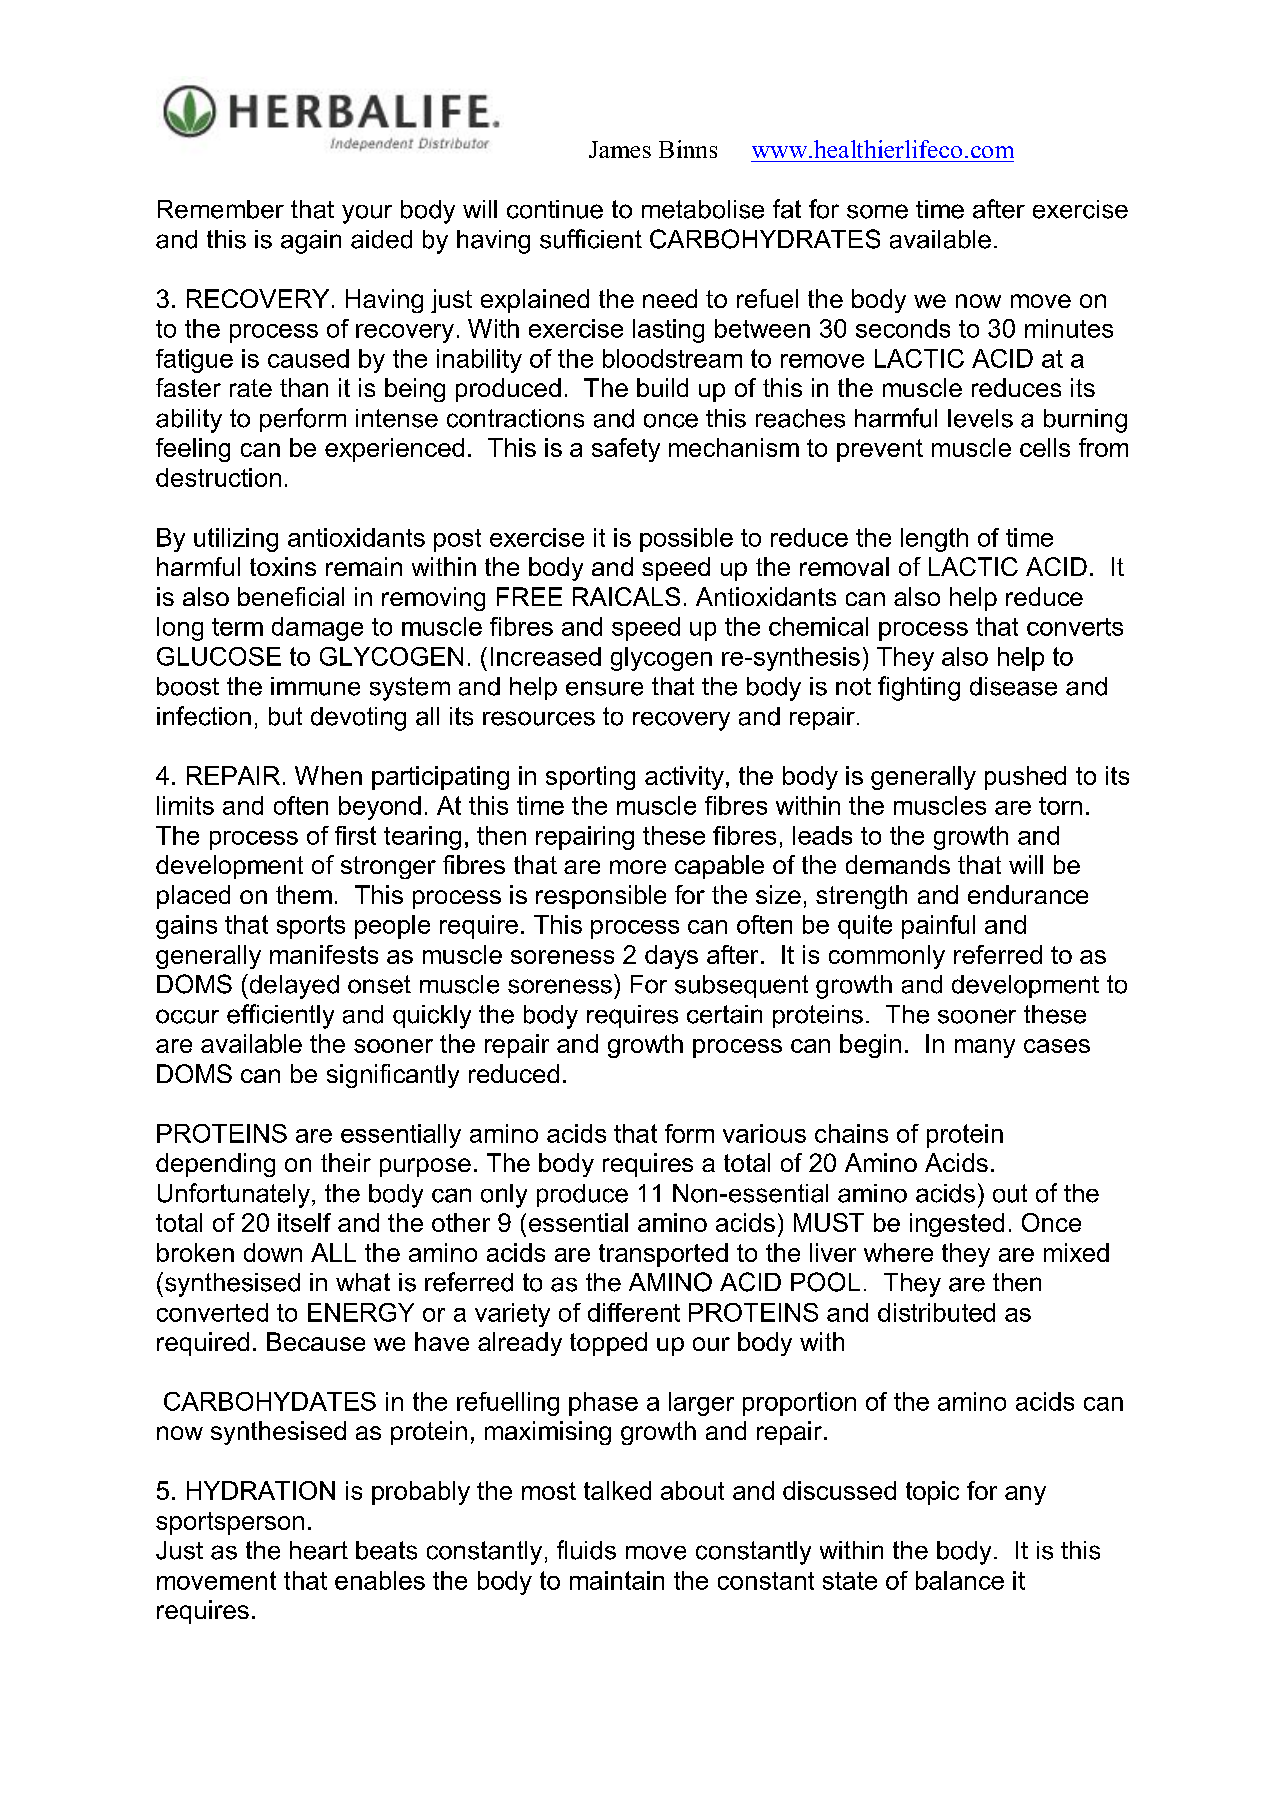 The width and height of the image is (1286, 1818). What do you see at coordinates (304, 894) in the image?
I see `them` at bounding box center [304, 894].
